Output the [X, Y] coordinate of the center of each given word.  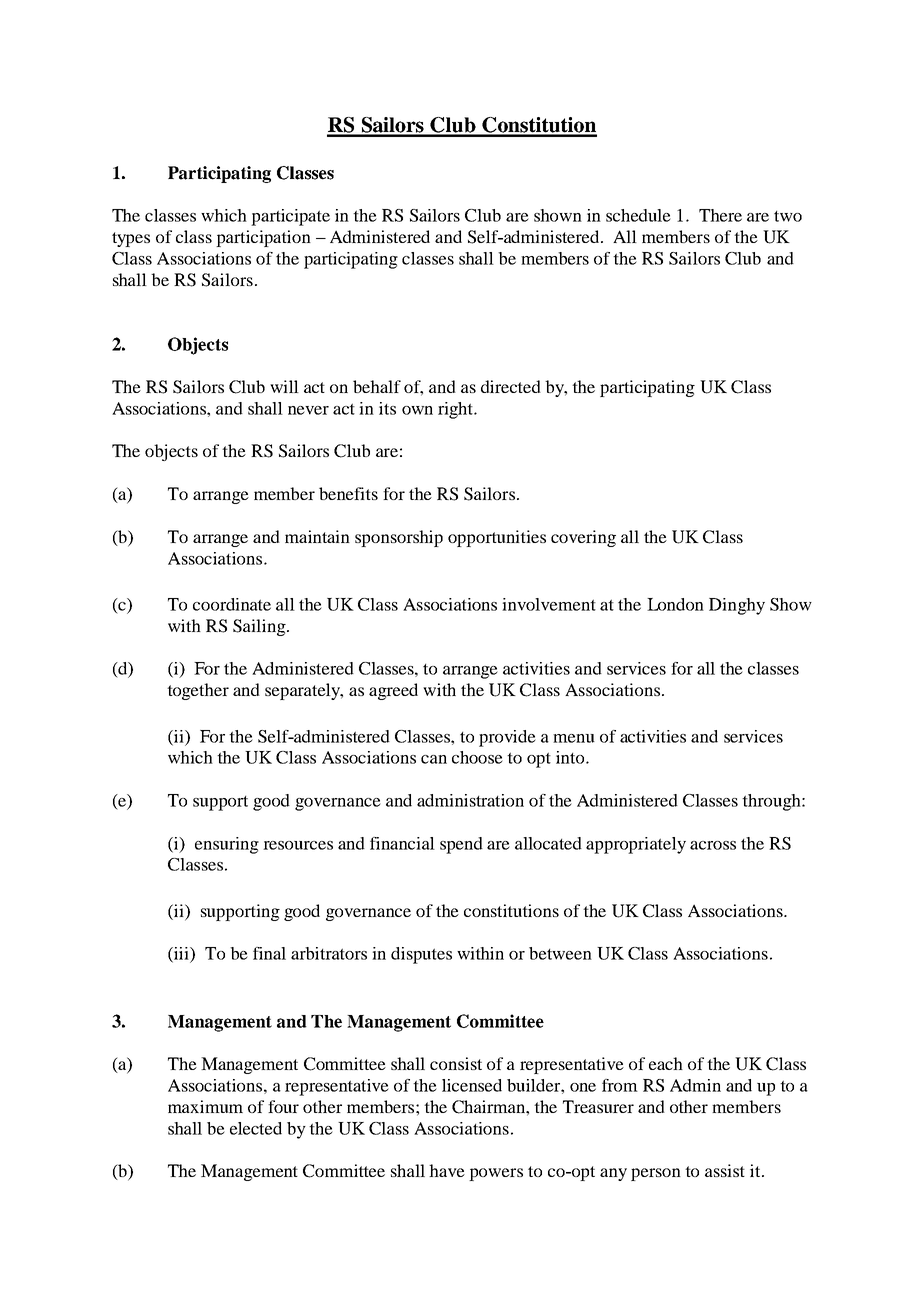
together [198, 691]
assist [725, 1170]
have [447, 1170]
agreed [393, 691]
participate [290, 217]
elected [256, 1128]
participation [263, 238]
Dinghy [737, 606]
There [720, 215]
